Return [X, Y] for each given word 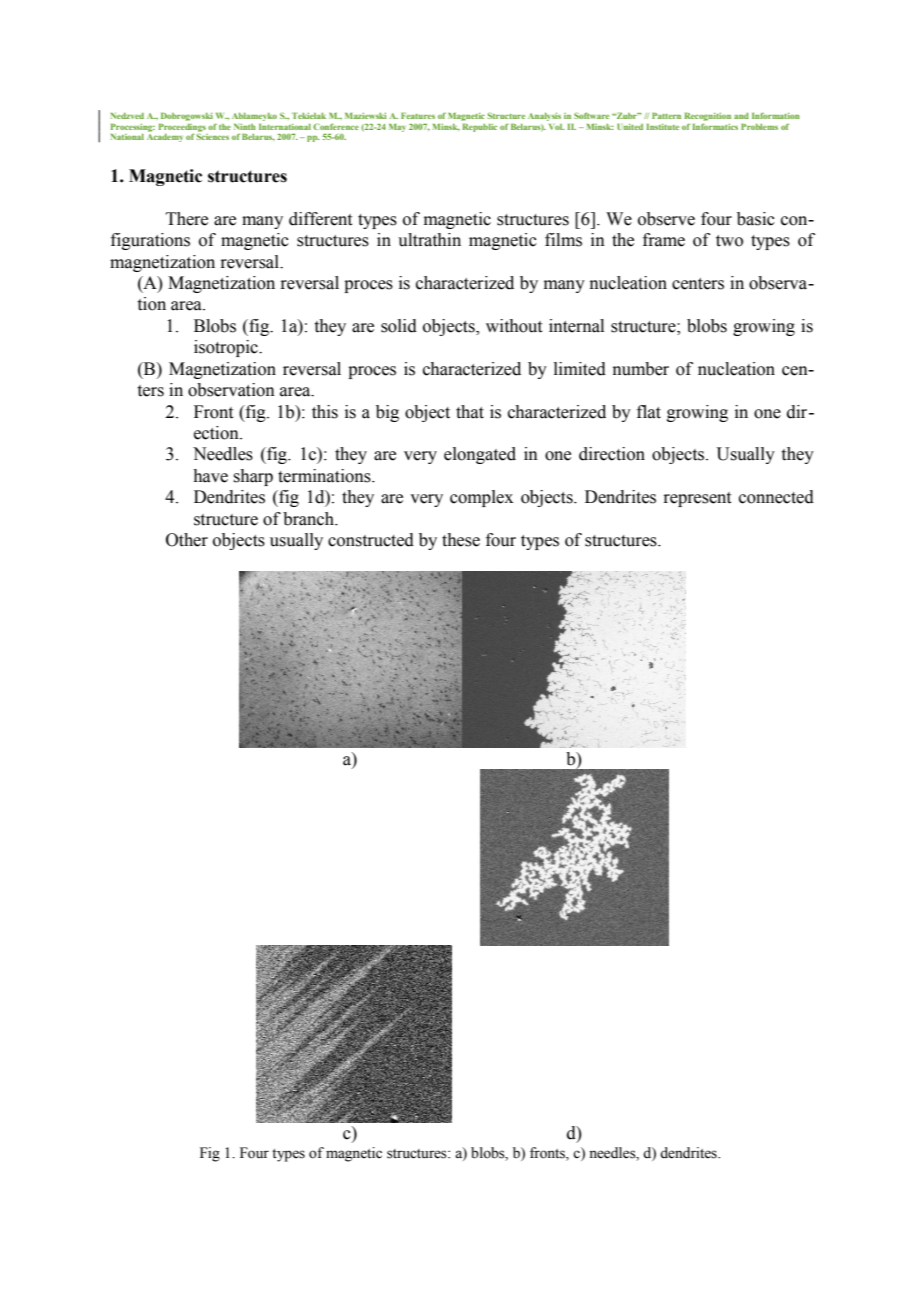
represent [697, 499]
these [461, 540]
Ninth [245, 127]
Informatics [715, 126]
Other [187, 540]
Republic [480, 127]
